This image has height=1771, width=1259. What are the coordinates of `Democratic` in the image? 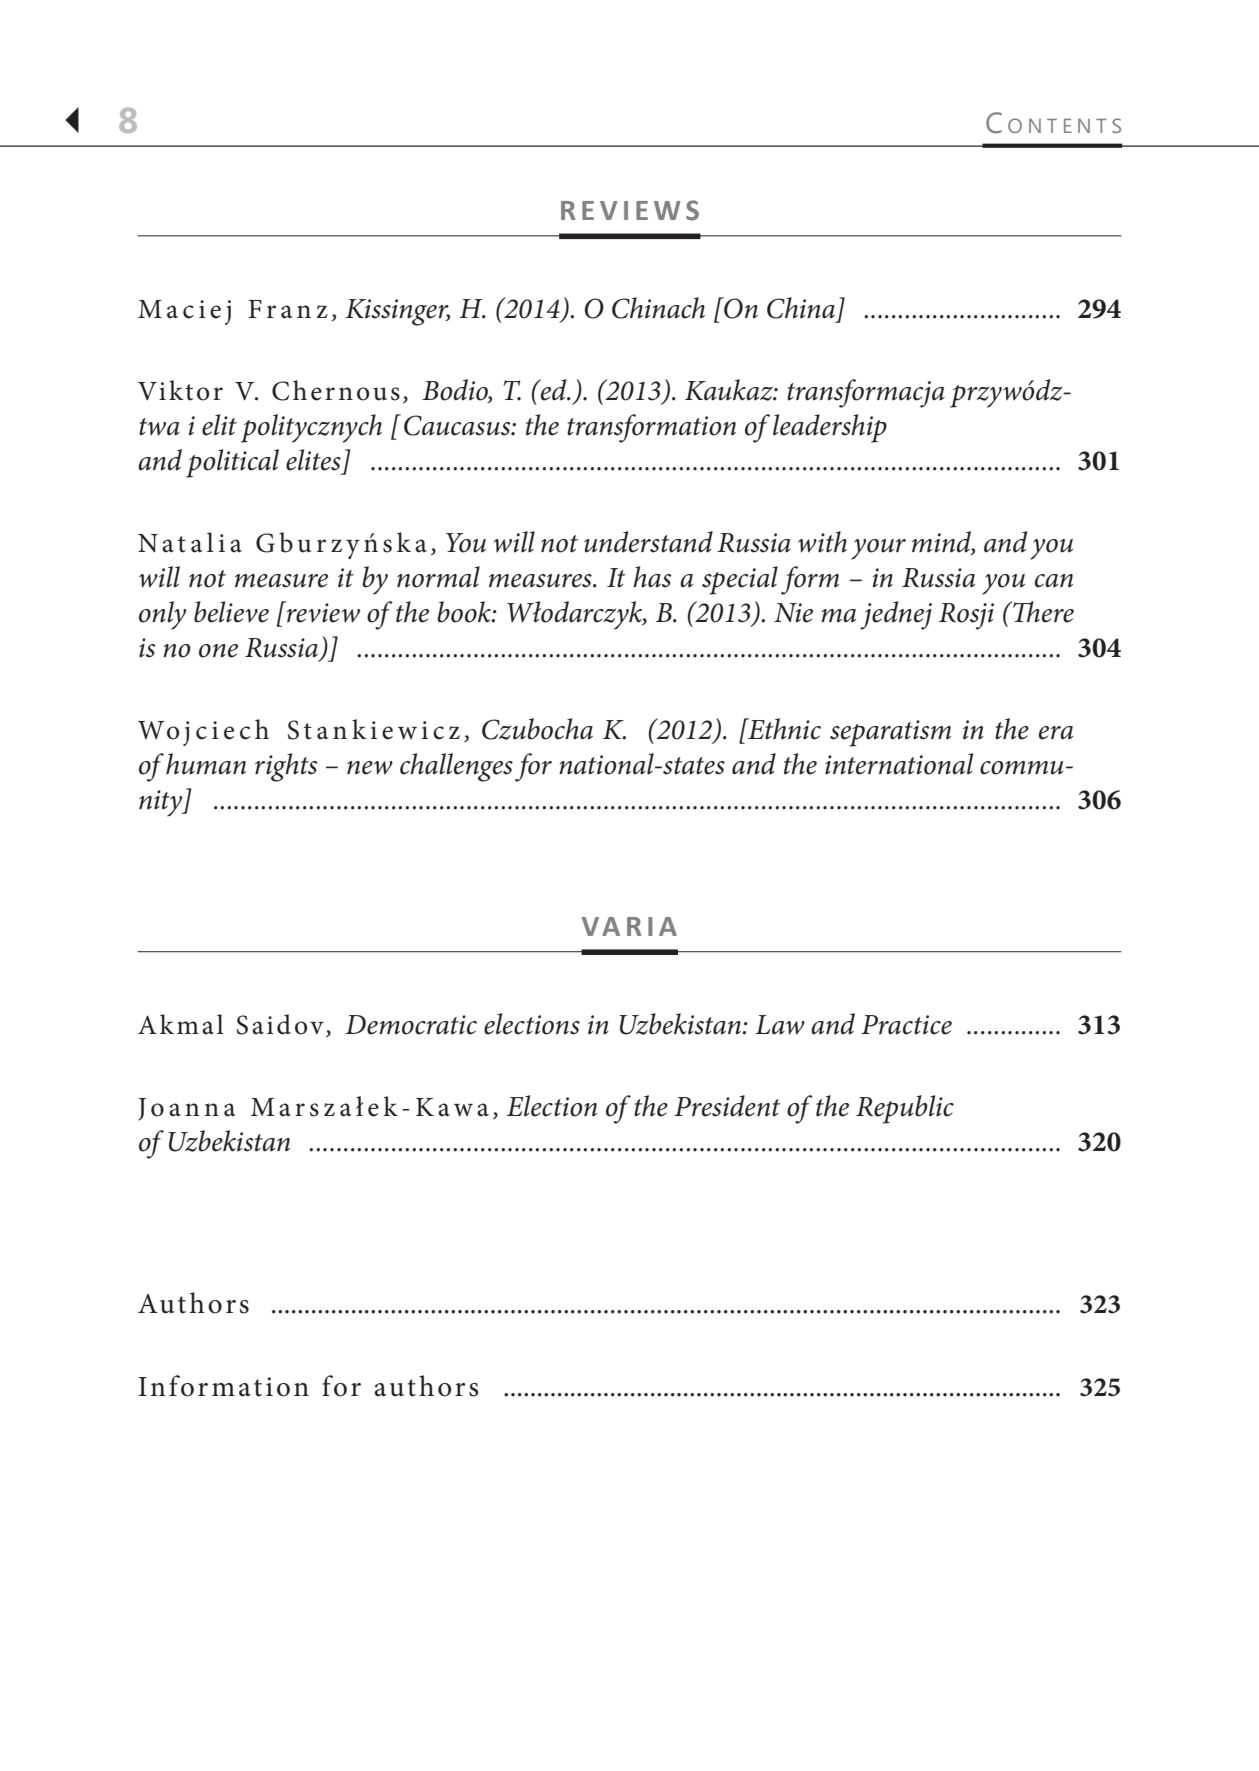 It's located at (411, 1025).
